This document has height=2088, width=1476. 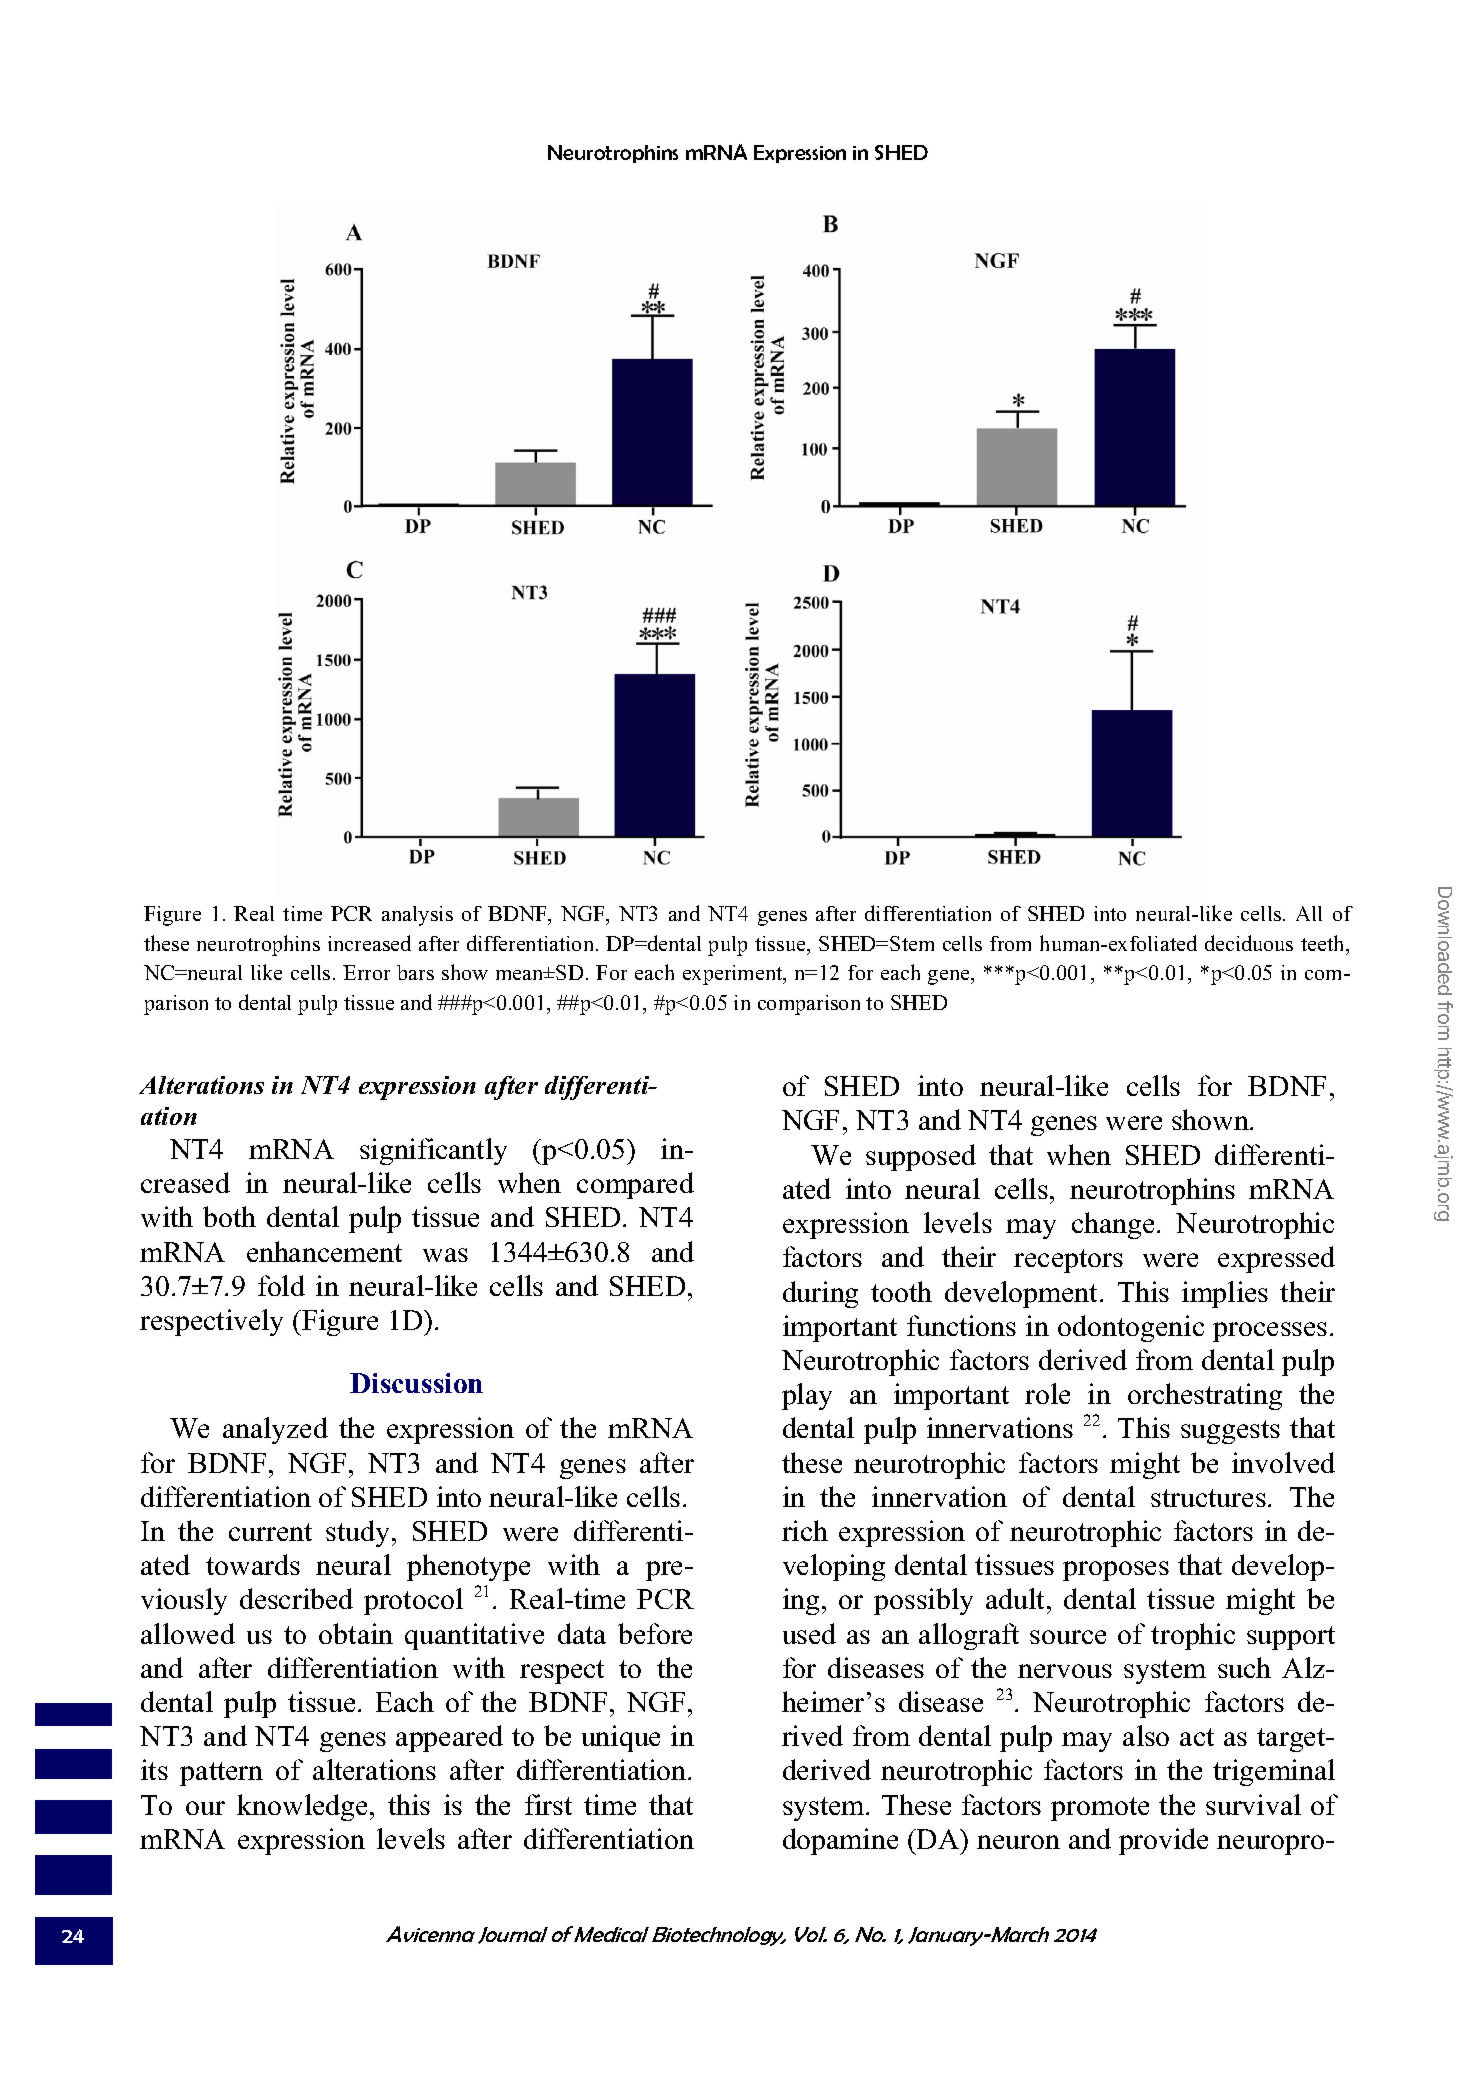 What do you see at coordinates (734, 975) in the document?
I see `experiment` at bounding box center [734, 975].
